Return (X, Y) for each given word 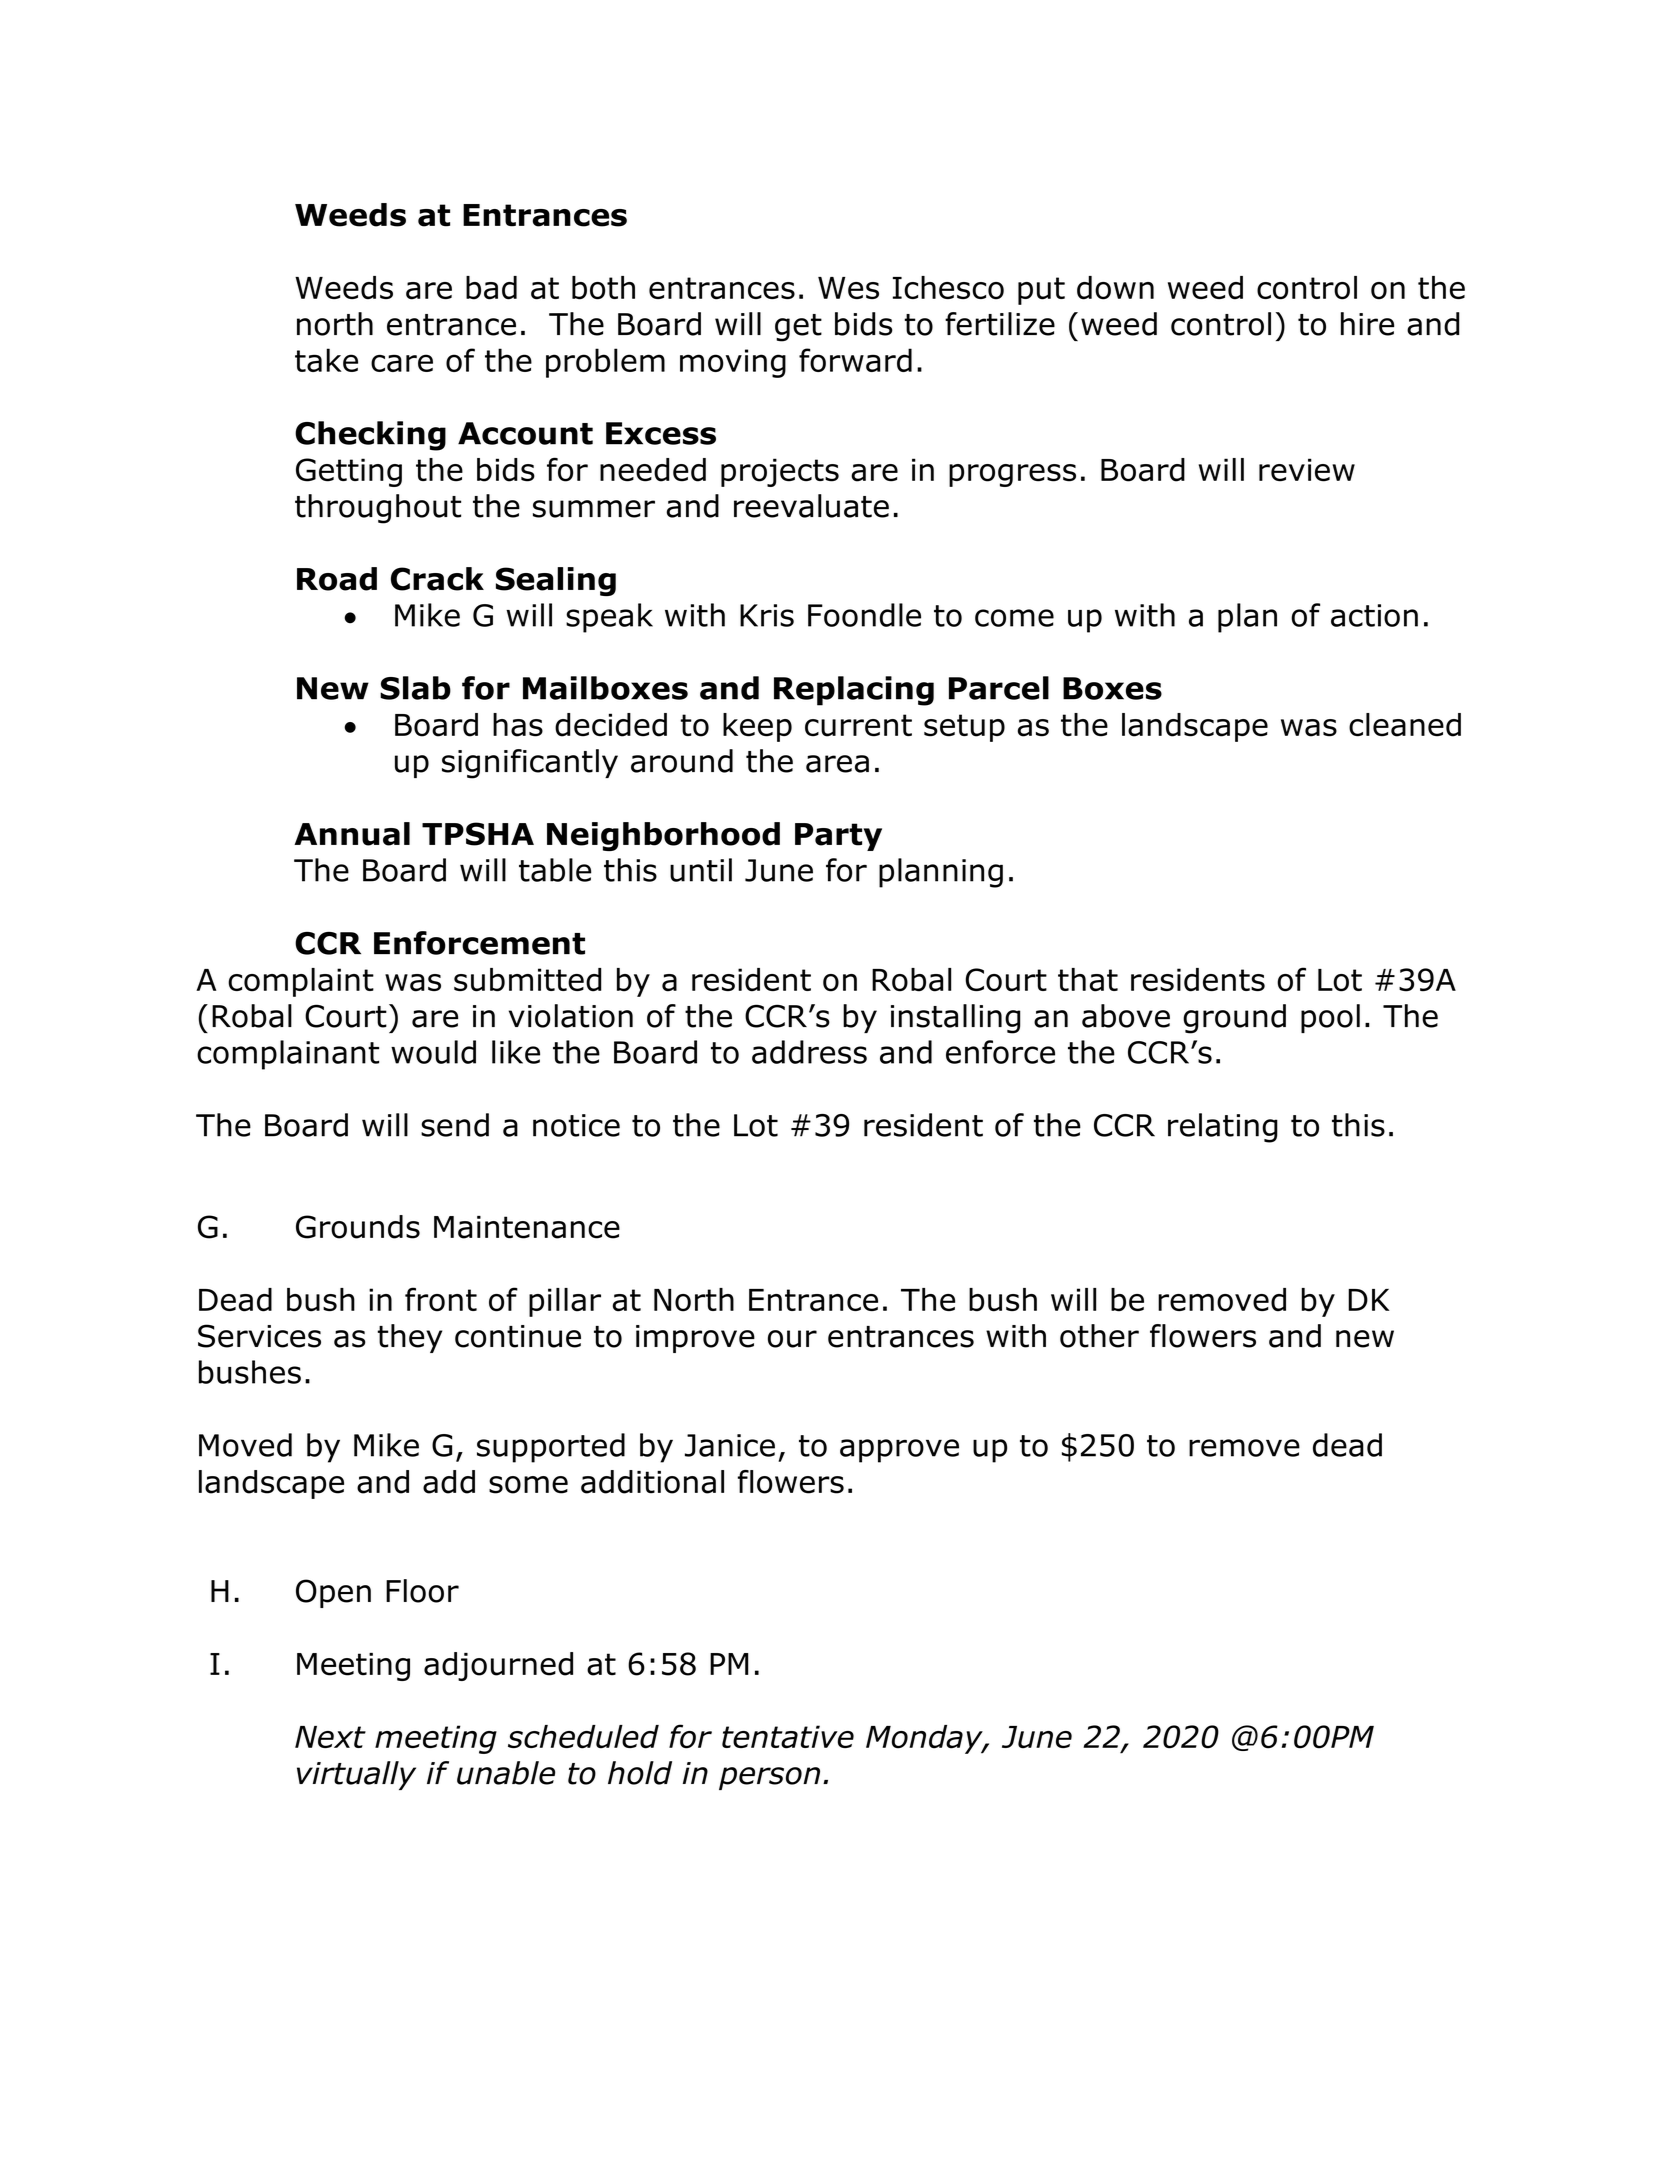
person (769, 1778)
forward (855, 360)
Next (330, 1737)
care (402, 363)
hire (1367, 324)
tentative (788, 1737)
